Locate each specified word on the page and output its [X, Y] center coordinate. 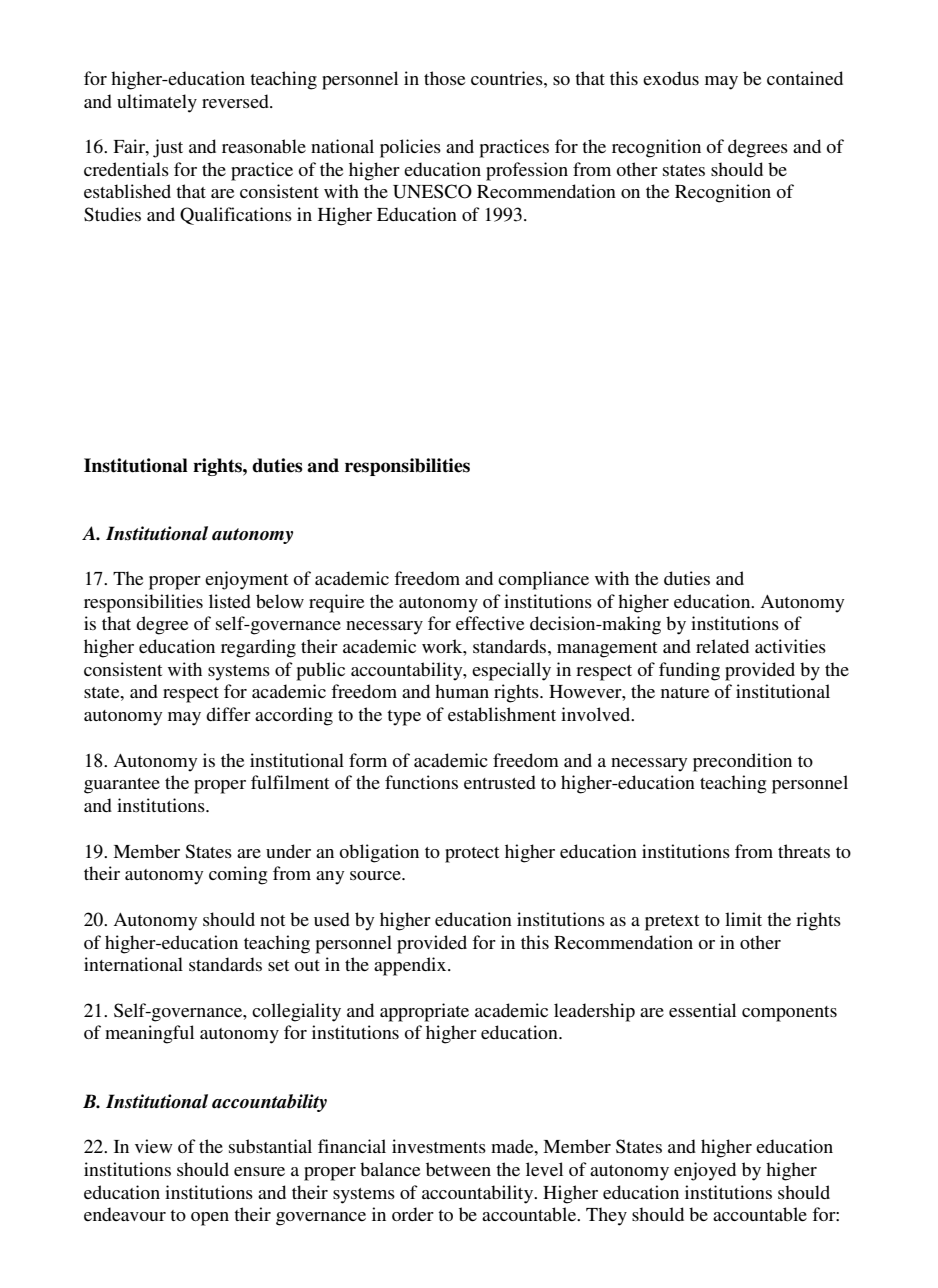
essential [702, 1010]
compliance [543, 580]
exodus [671, 78]
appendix [411, 966]
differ [228, 714]
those [444, 78]
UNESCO [432, 191]
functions [421, 782]
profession [527, 171]
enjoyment [246, 580]
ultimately [157, 103]
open [210, 1219]
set [278, 965]
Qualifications [236, 216]
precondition [742, 762]
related [722, 646]
